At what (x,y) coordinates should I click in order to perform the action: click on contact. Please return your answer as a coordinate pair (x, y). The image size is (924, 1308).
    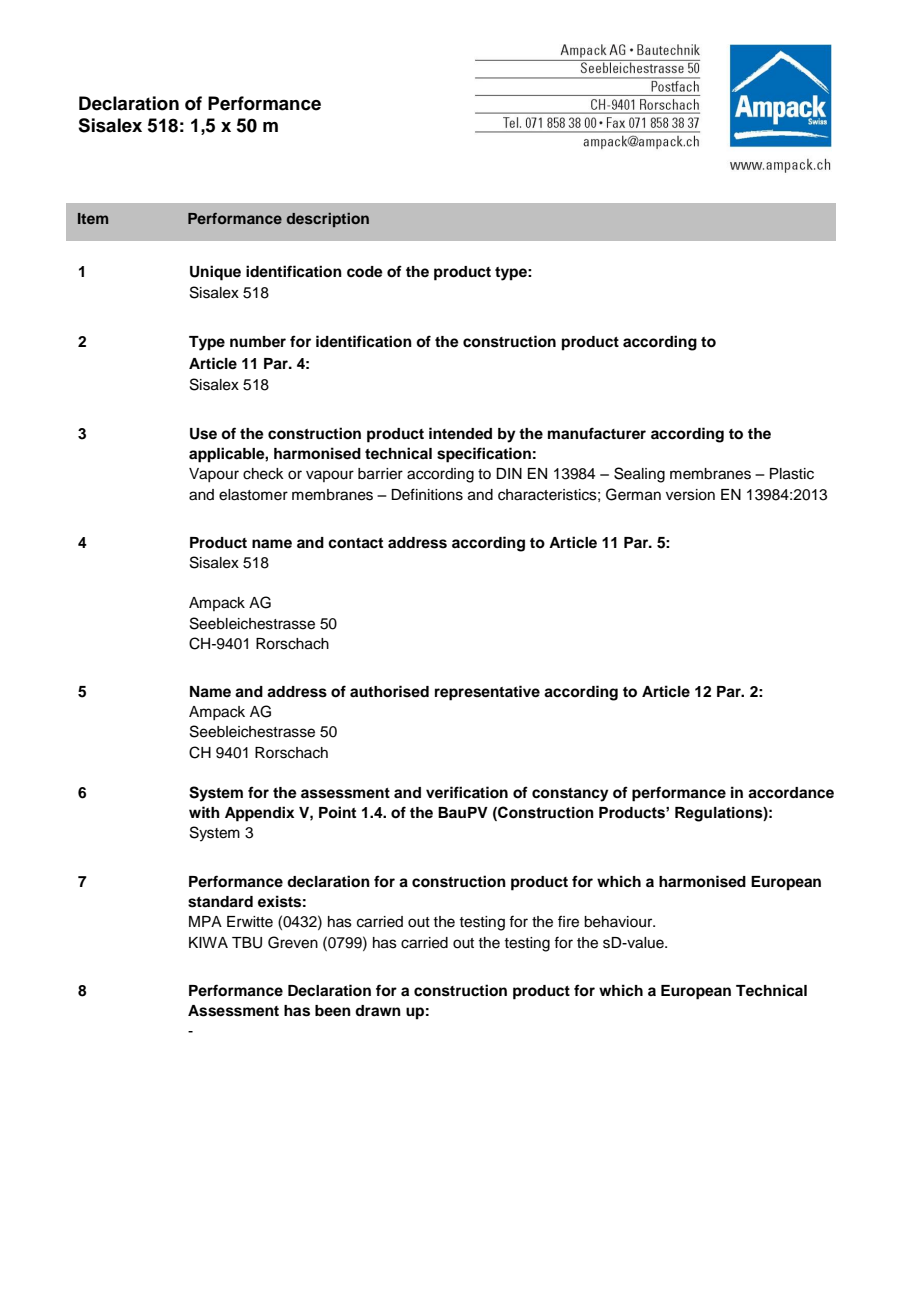
    Looking at the image, I should click on (355, 543).
